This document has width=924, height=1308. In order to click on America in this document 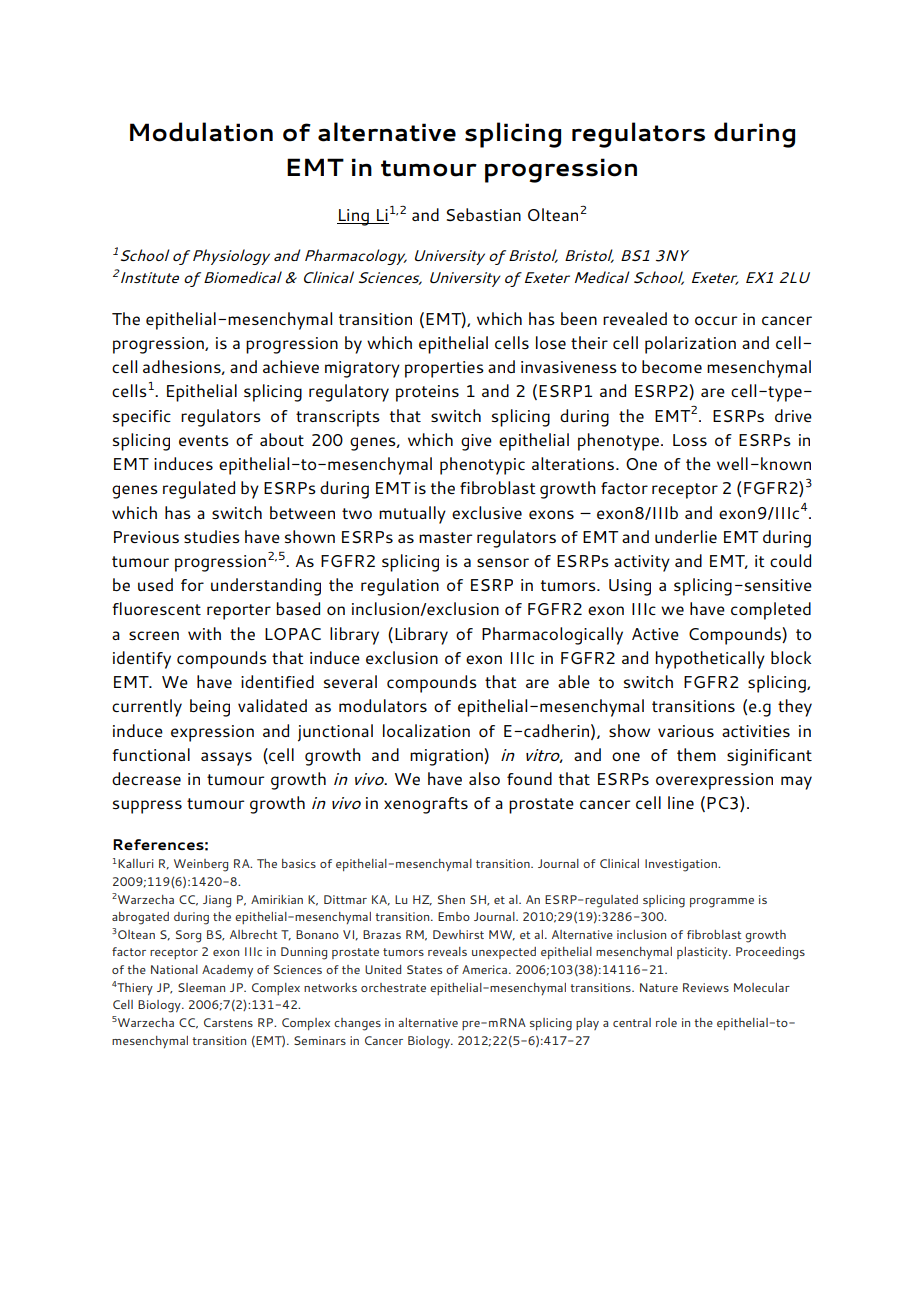, I will do `click(486, 969)`.
